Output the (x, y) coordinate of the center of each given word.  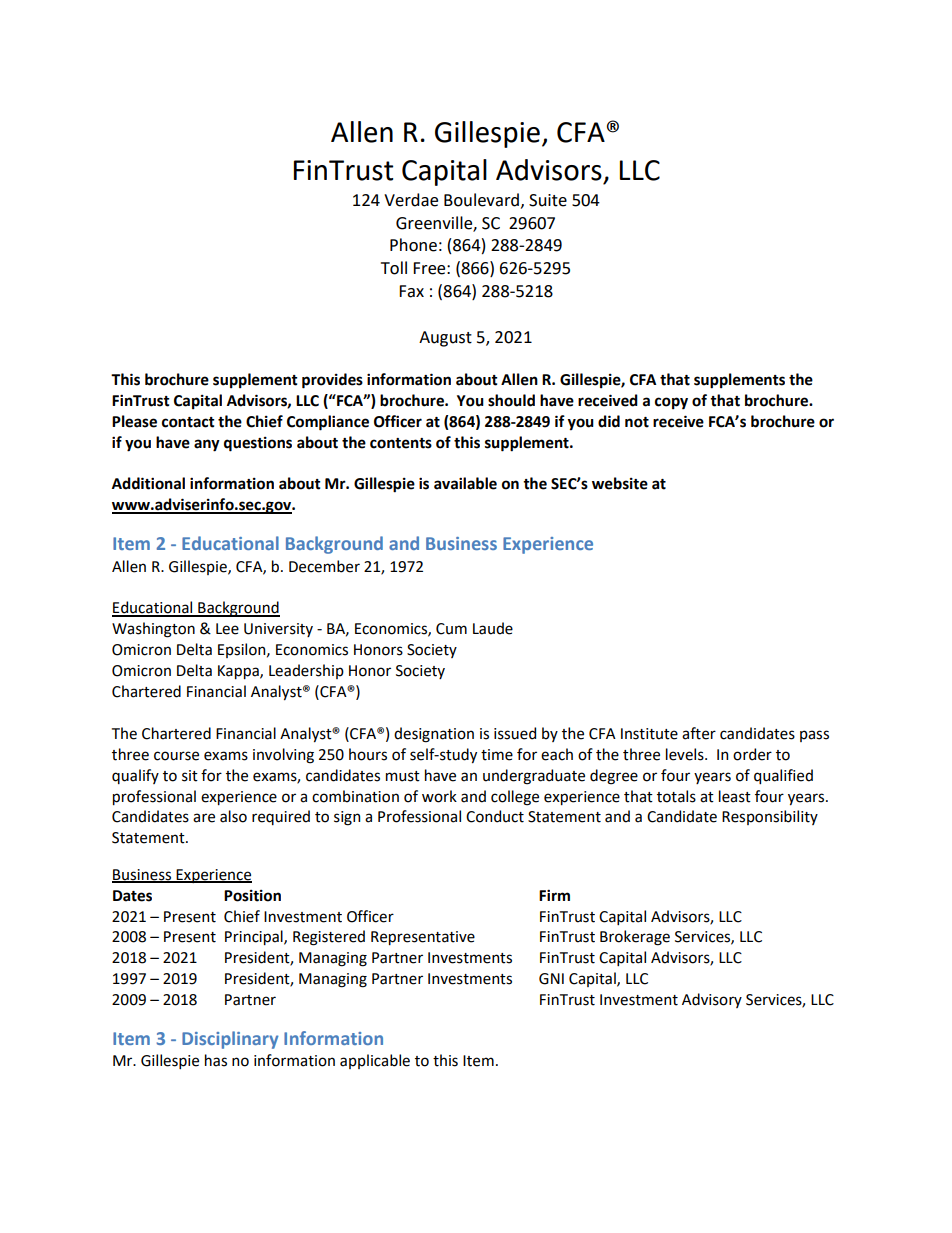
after (699, 733)
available (465, 483)
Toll (394, 268)
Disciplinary (230, 1040)
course (176, 756)
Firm (554, 895)
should (511, 400)
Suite (548, 200)
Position (252, 896)
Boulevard (481, 200)
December (324, 566)
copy (671, 403)
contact (188, 422)
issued (515, 733)
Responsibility (770, 817)
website (620, 483)
